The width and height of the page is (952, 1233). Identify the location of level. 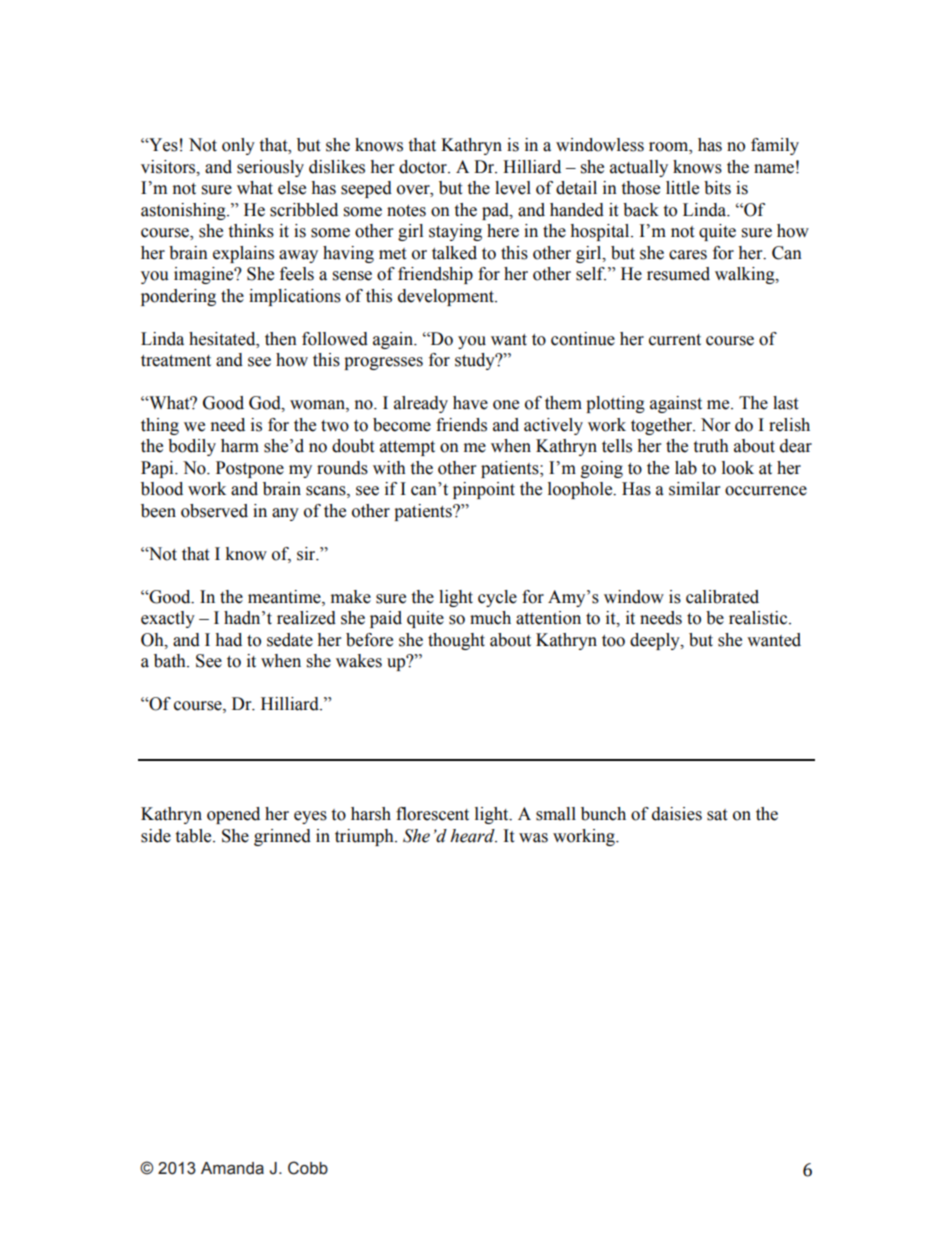
(513, 188).
